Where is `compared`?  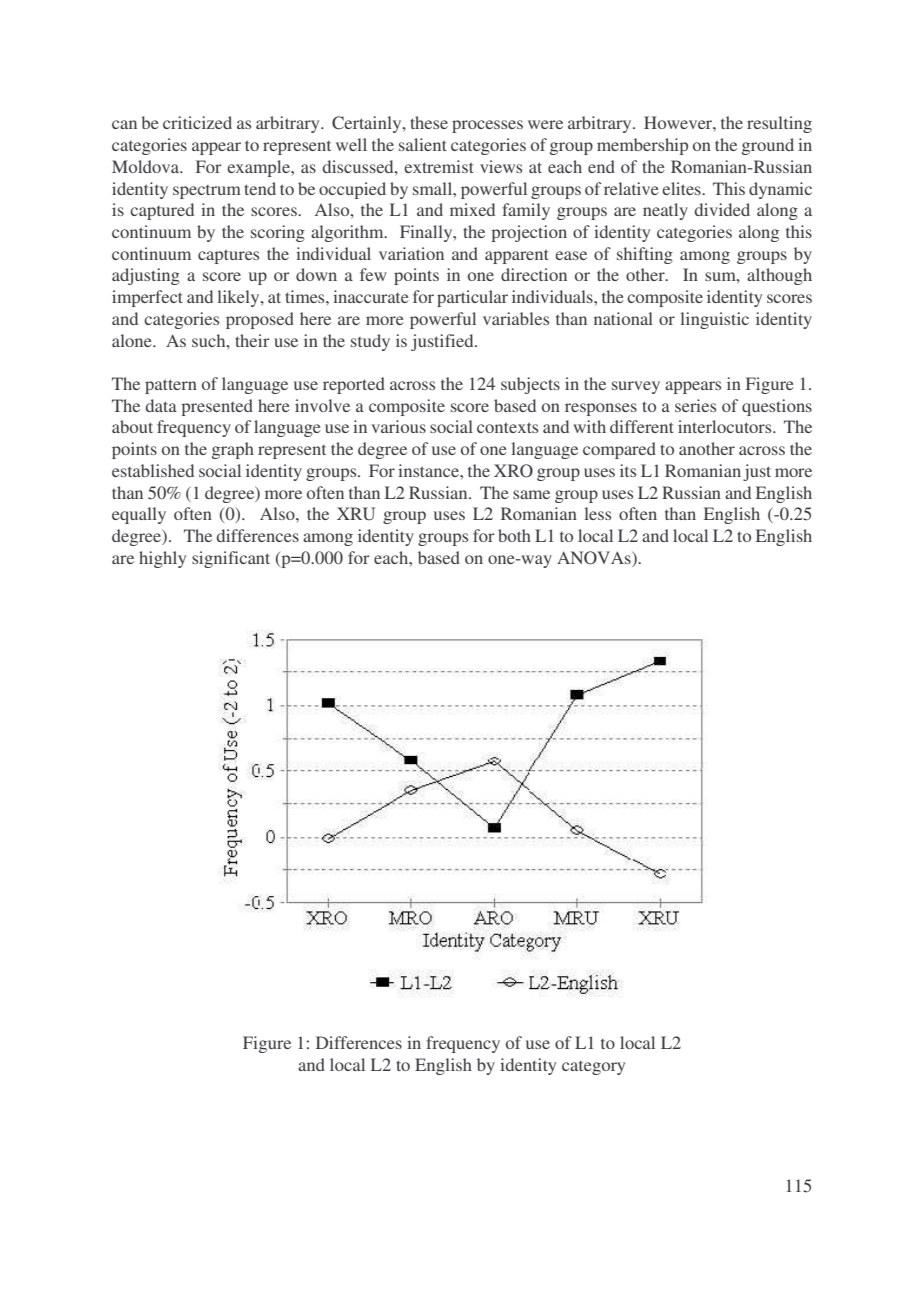
compared is located at coordinates (619, 450).
